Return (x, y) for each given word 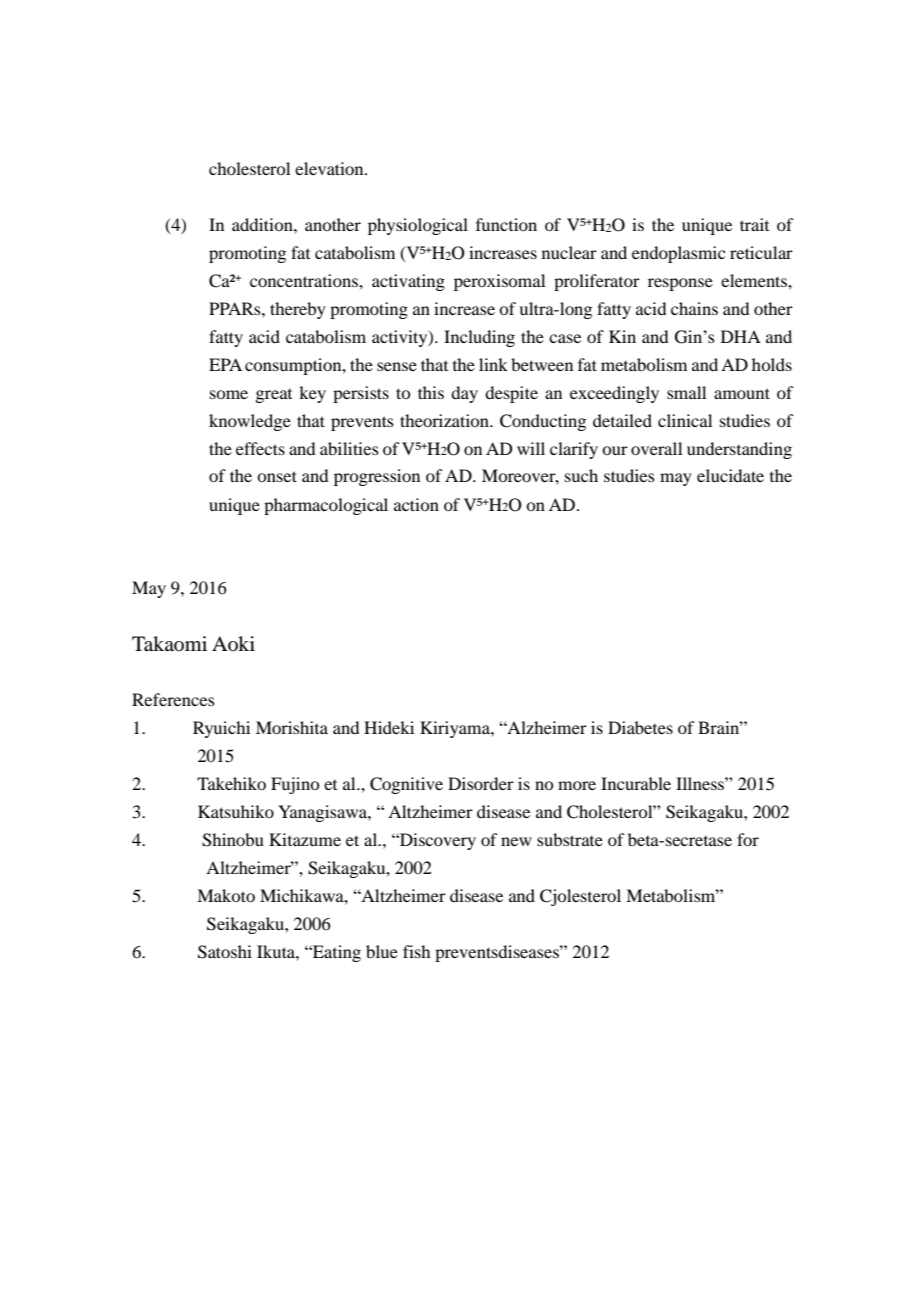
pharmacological (326, 506)
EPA (225, 364)
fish (416, 951)
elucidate (730, 475)
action (416, 504)
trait (754, 224)
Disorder (481, 783)
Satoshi (225, 952)
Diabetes (640, 727)
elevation (330, 168)
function (506, 224)
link (493, 364)
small (686, 392)
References (173, 699)
